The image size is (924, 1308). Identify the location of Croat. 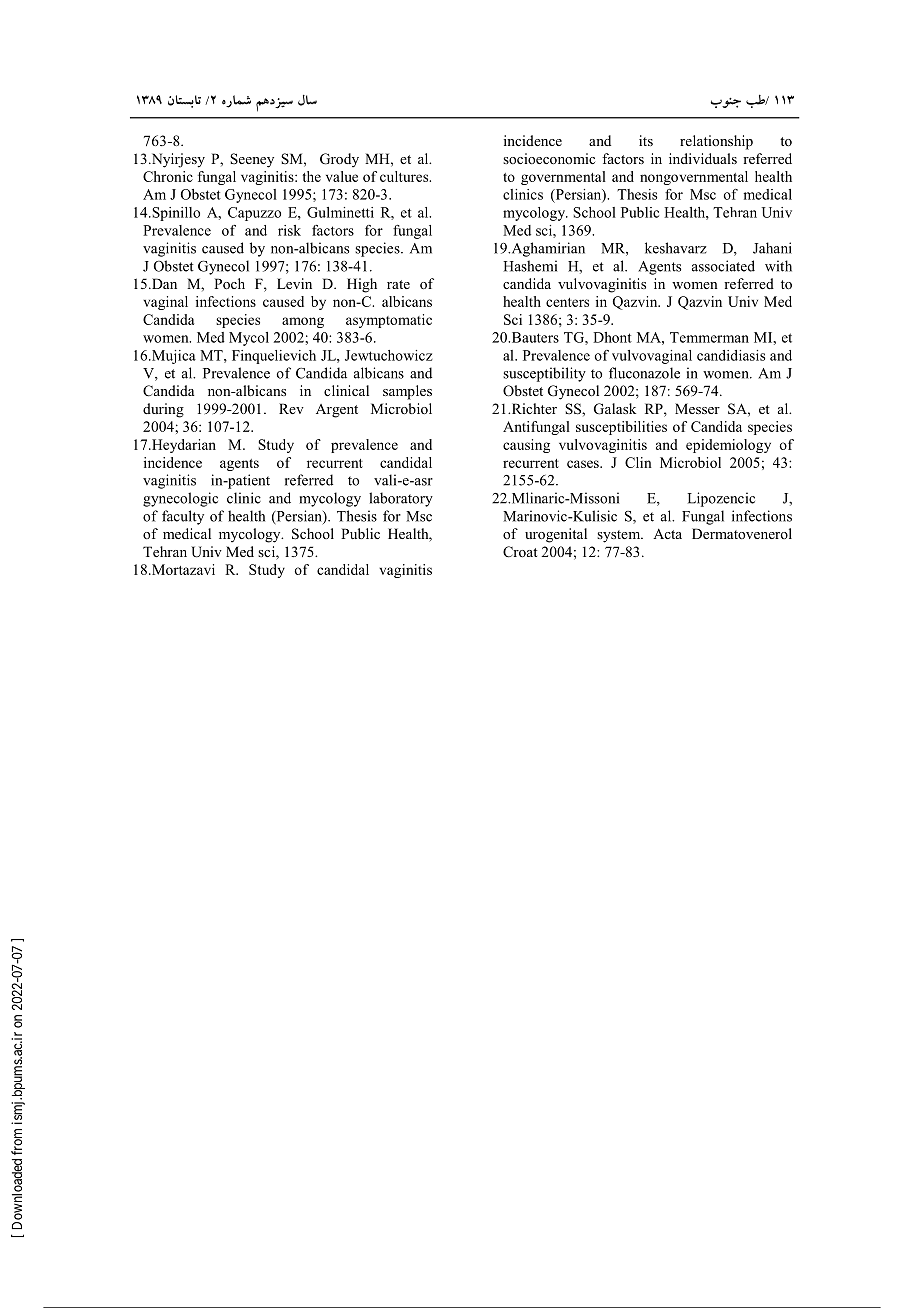
(520, 552).
